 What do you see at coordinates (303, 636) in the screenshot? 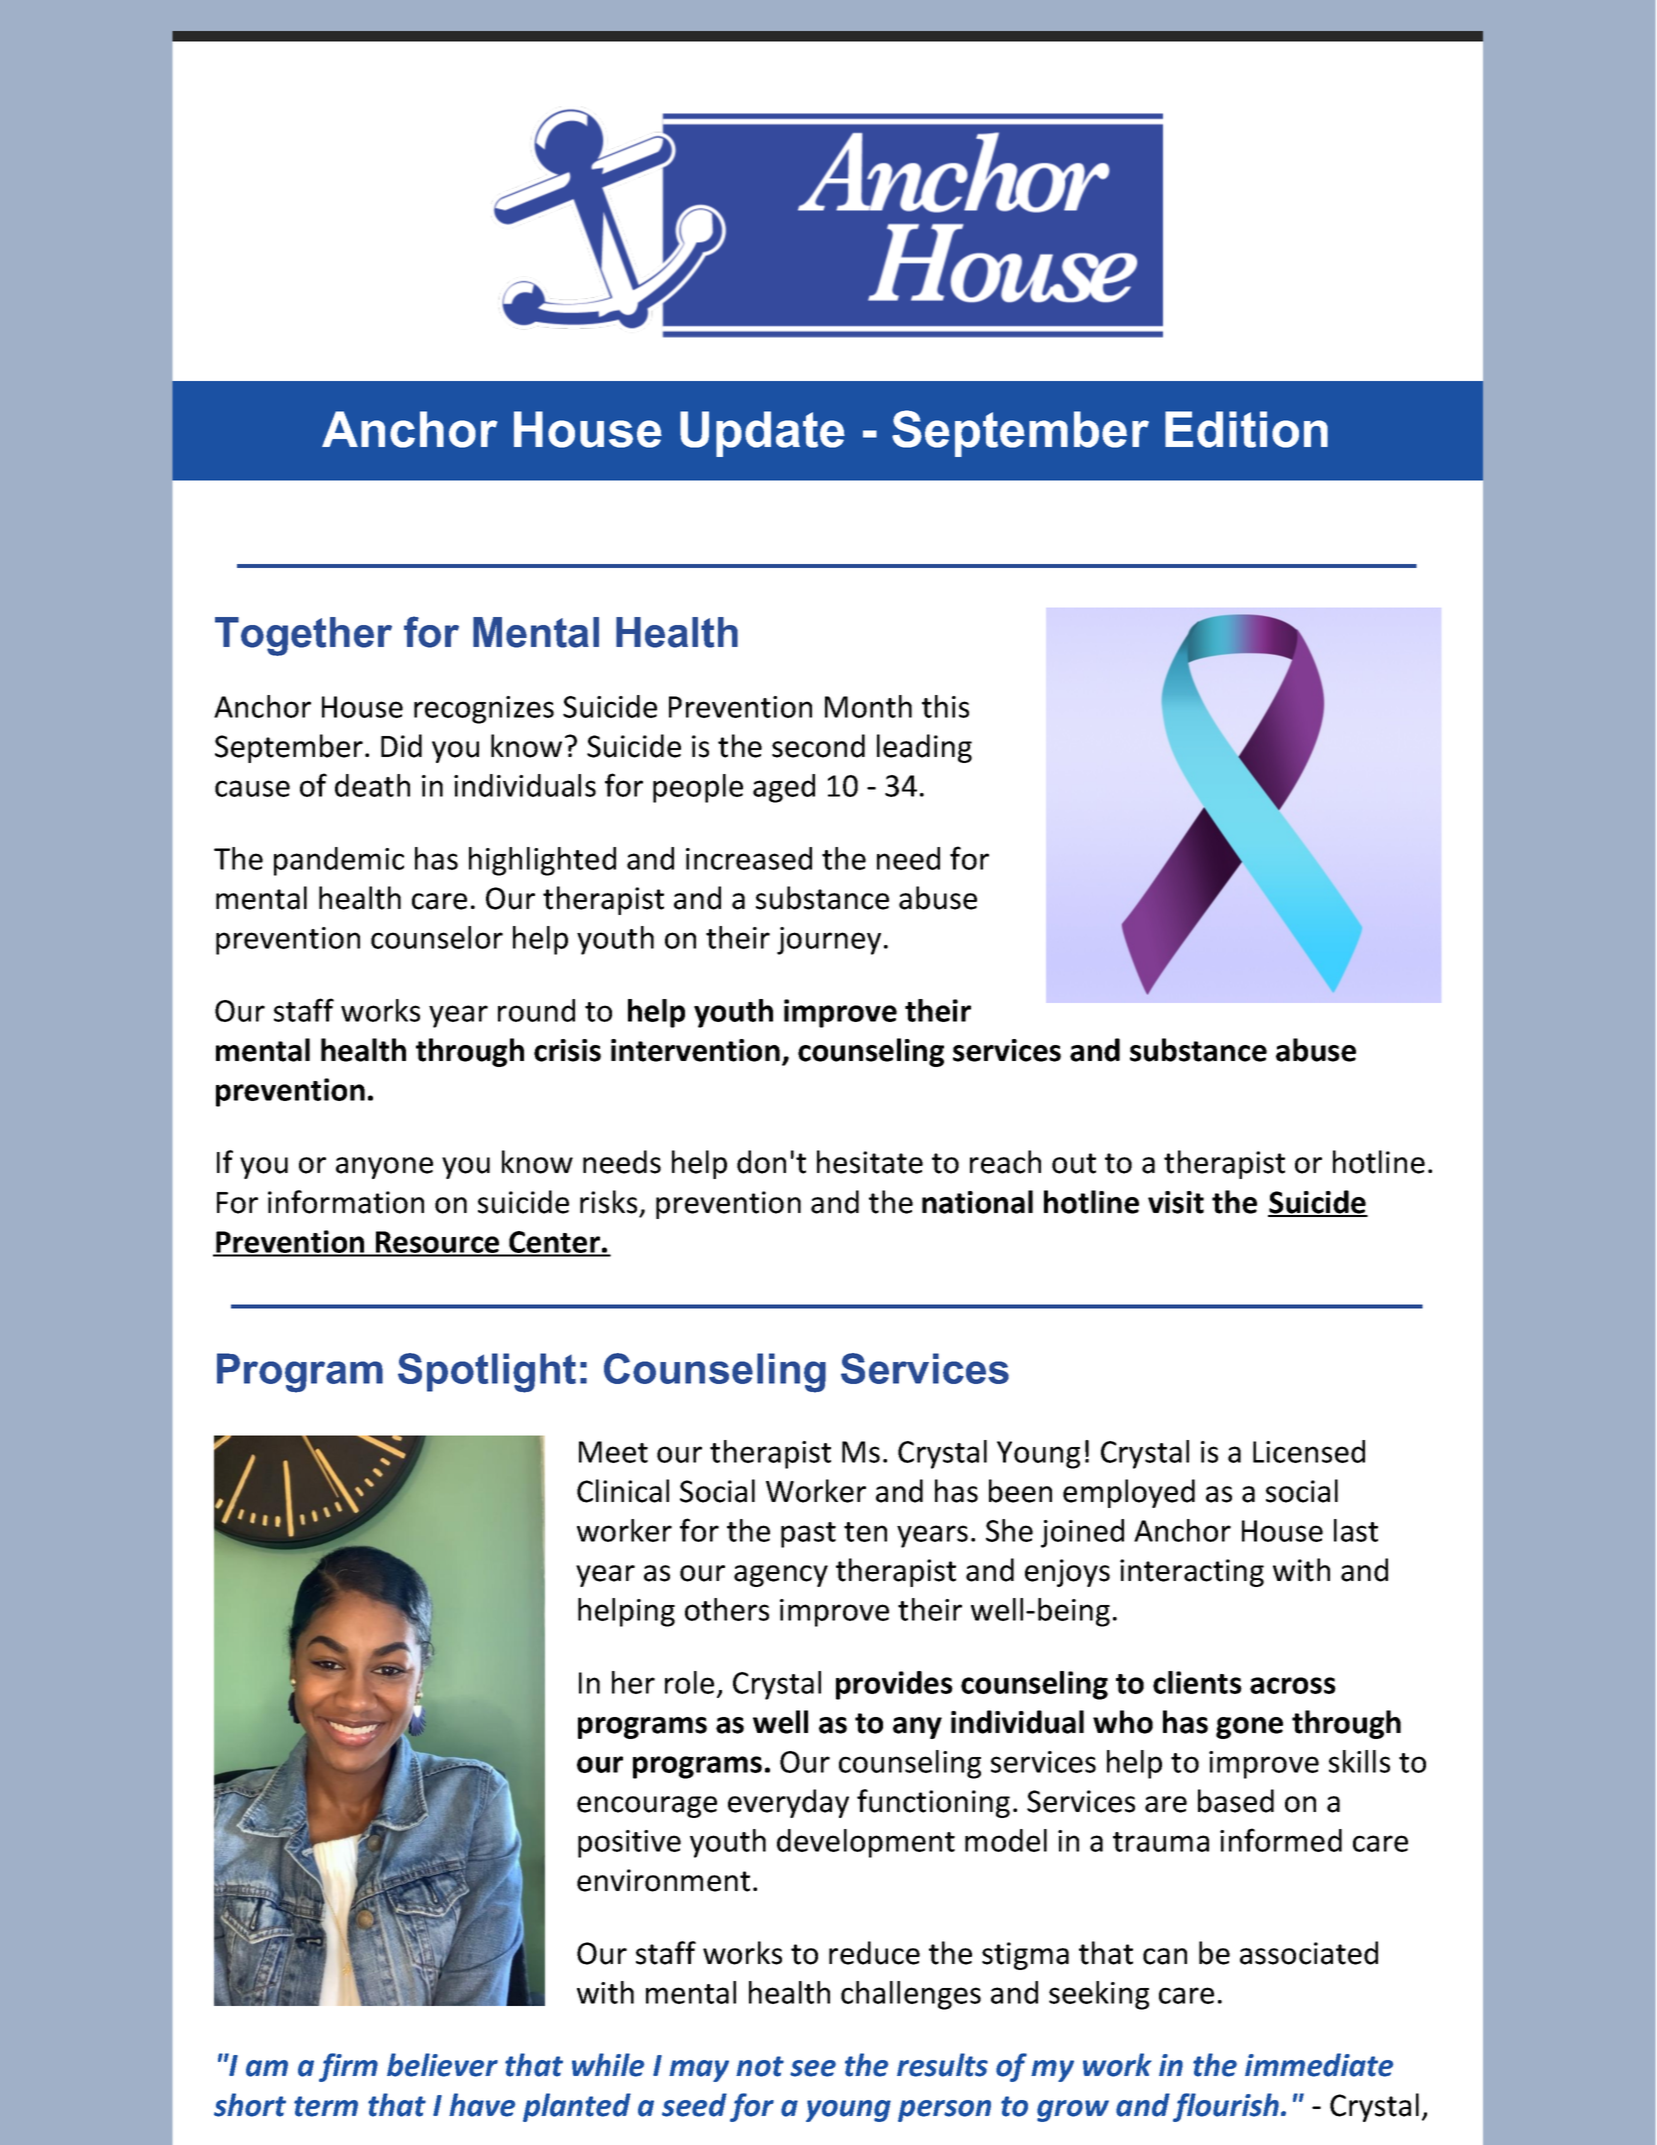
I see `Together` at bounding box center [303, 636].
